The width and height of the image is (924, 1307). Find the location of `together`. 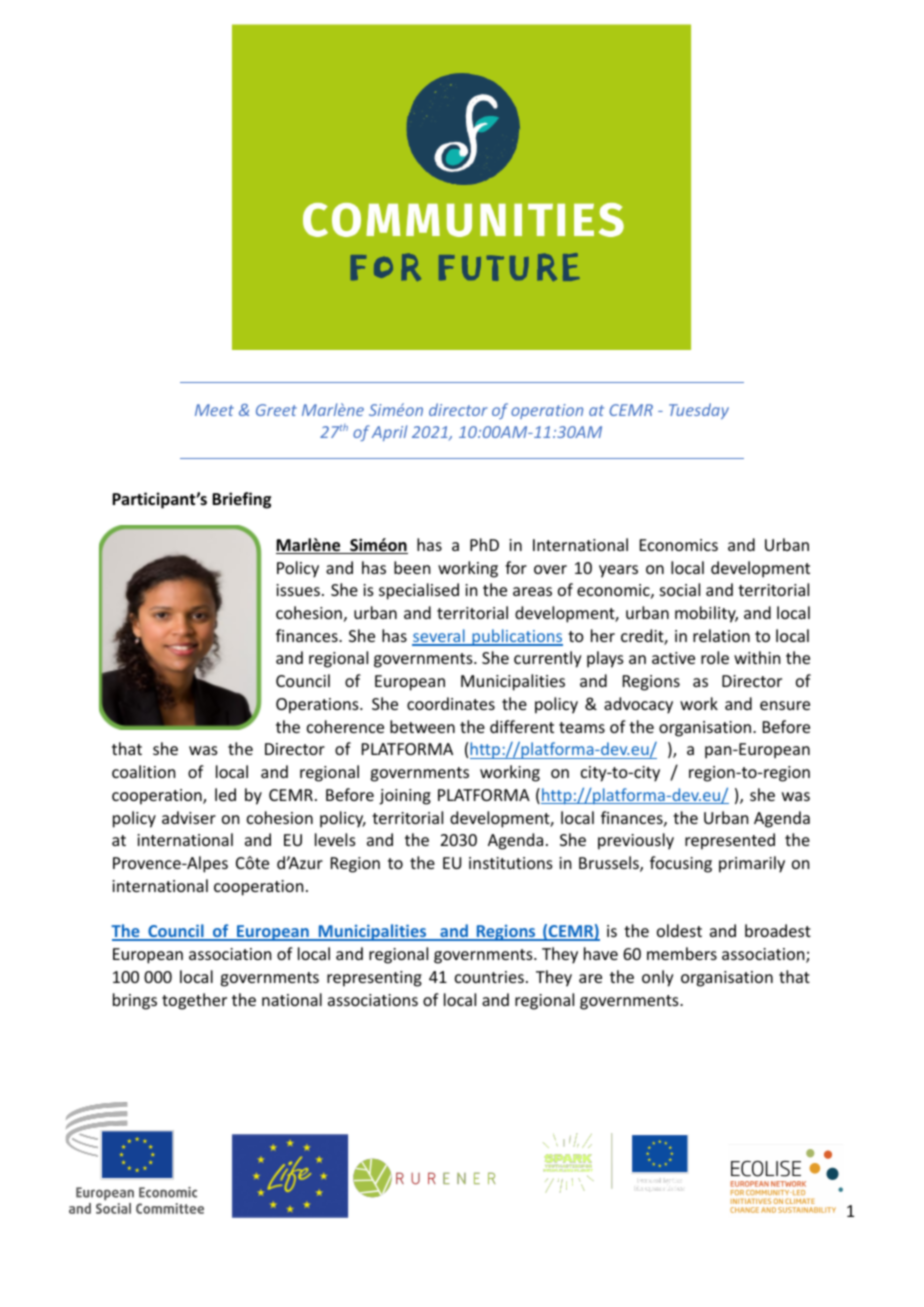

together is located at coordinates (194, 1001).
